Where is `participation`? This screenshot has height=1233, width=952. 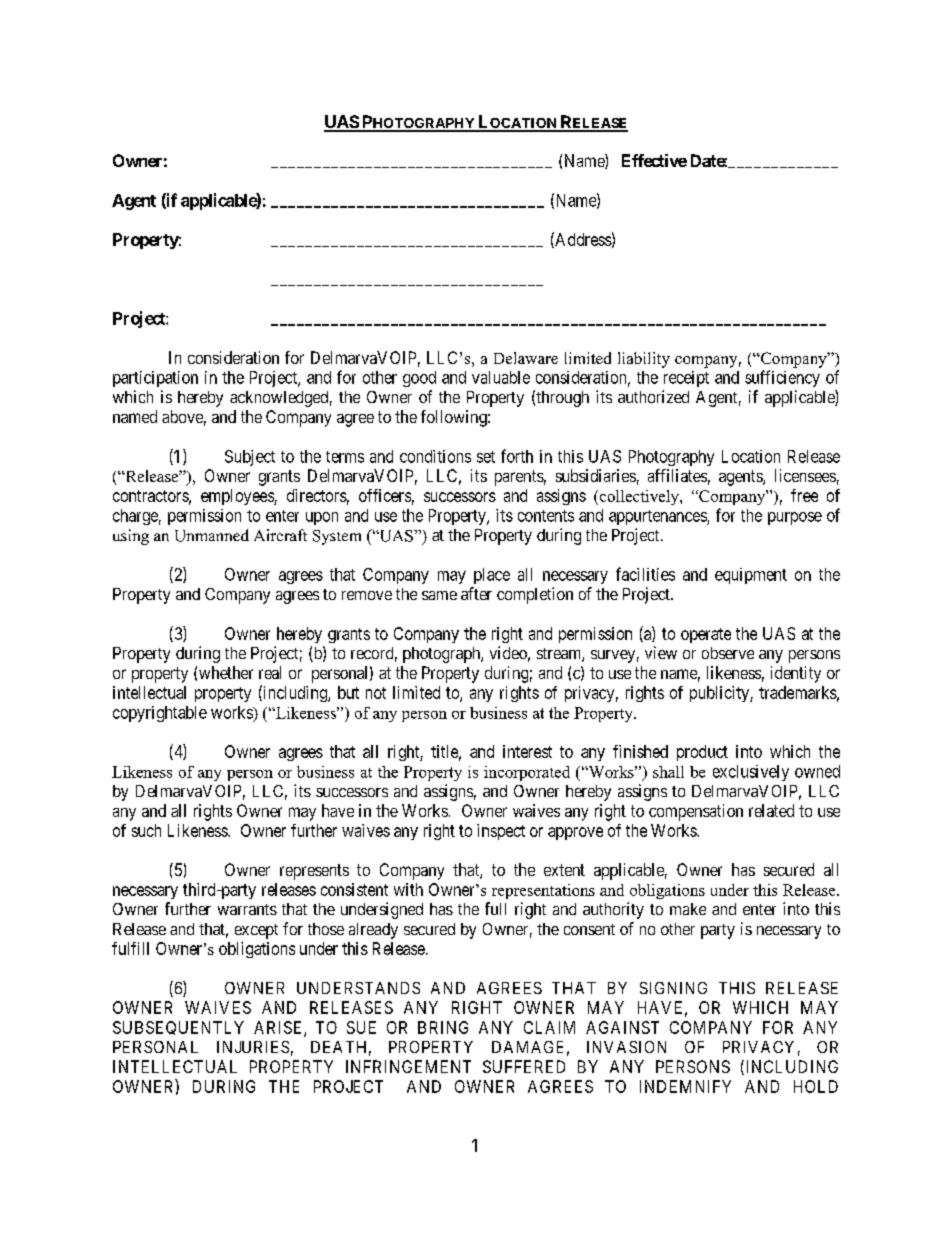 participation is located at coordinates (155, 379).
